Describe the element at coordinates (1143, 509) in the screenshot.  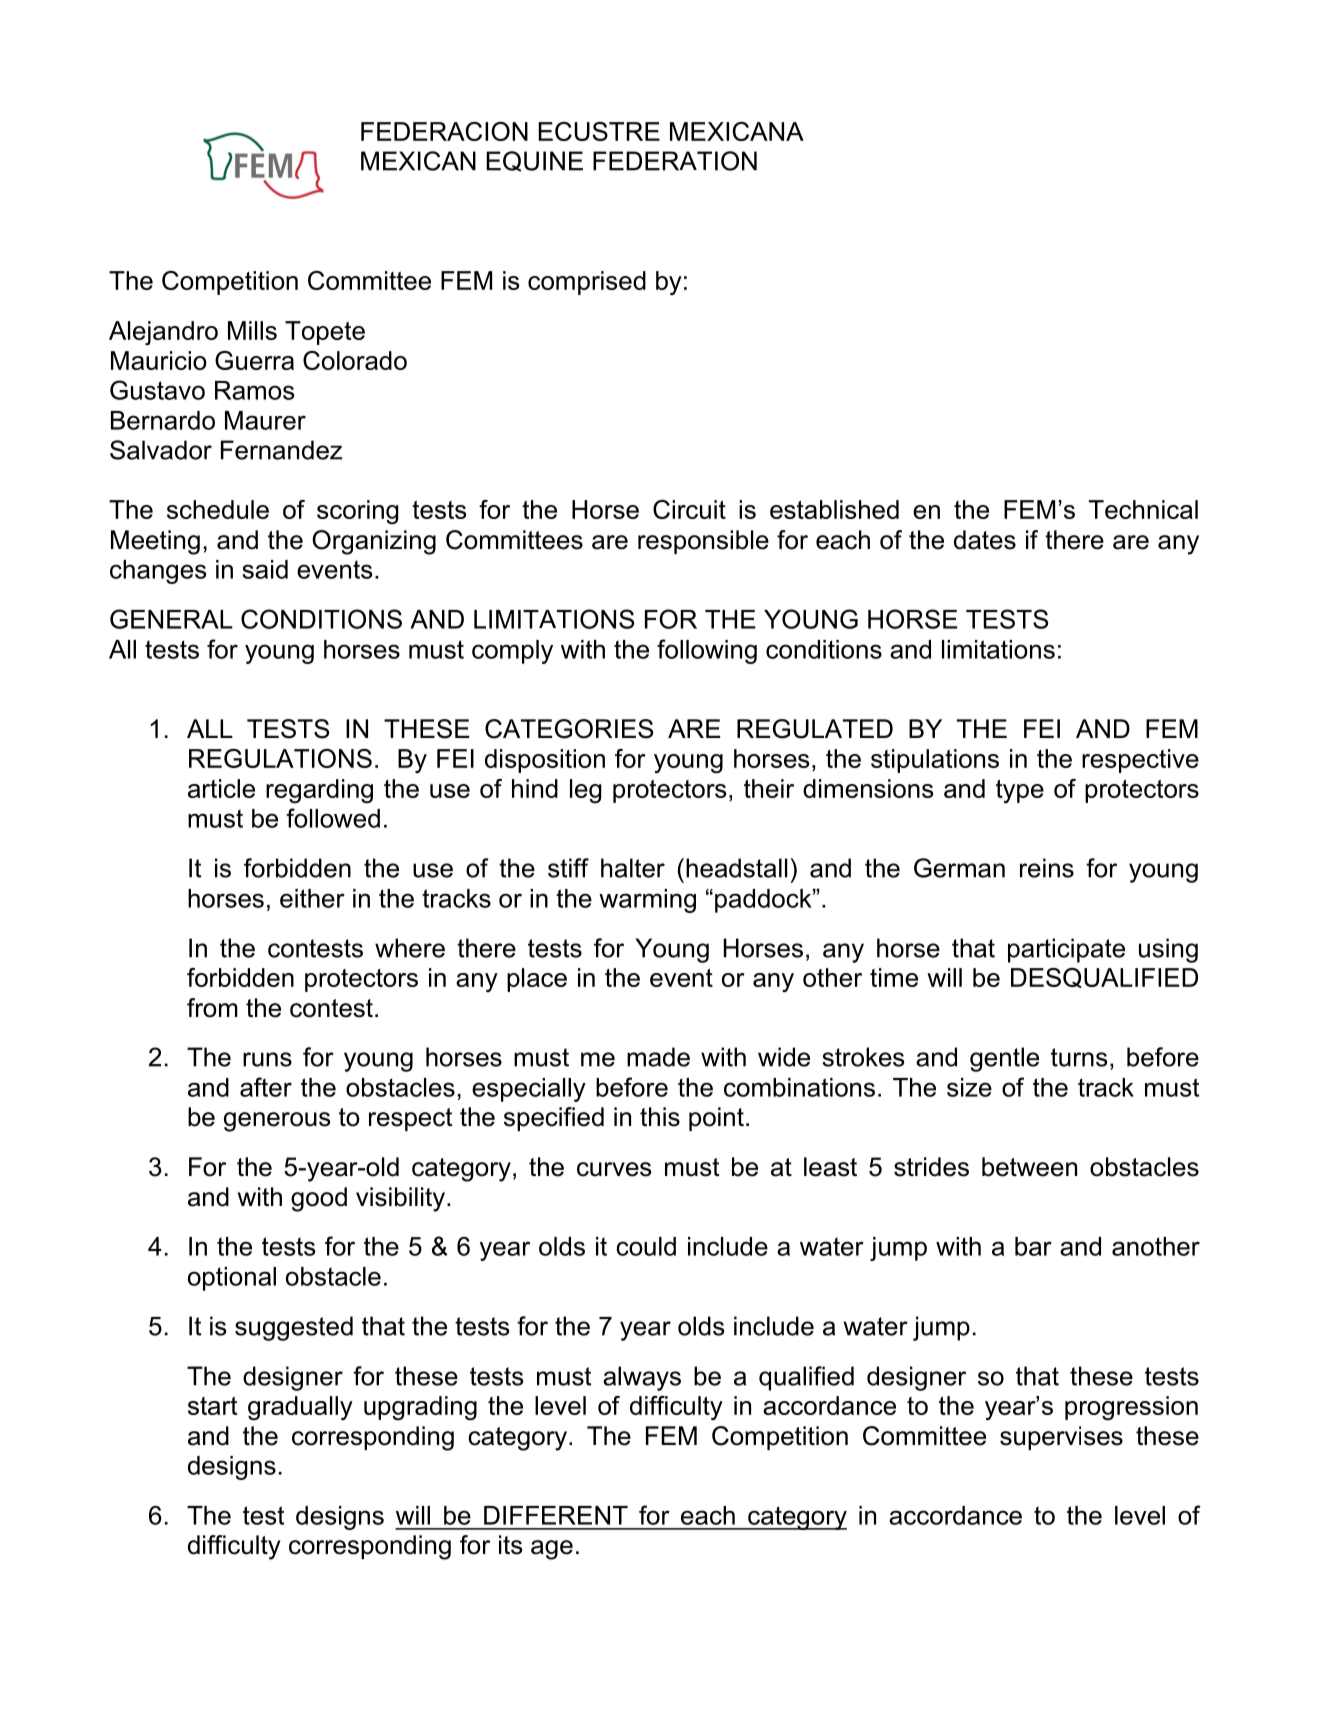
I see `Technical` at that location.
